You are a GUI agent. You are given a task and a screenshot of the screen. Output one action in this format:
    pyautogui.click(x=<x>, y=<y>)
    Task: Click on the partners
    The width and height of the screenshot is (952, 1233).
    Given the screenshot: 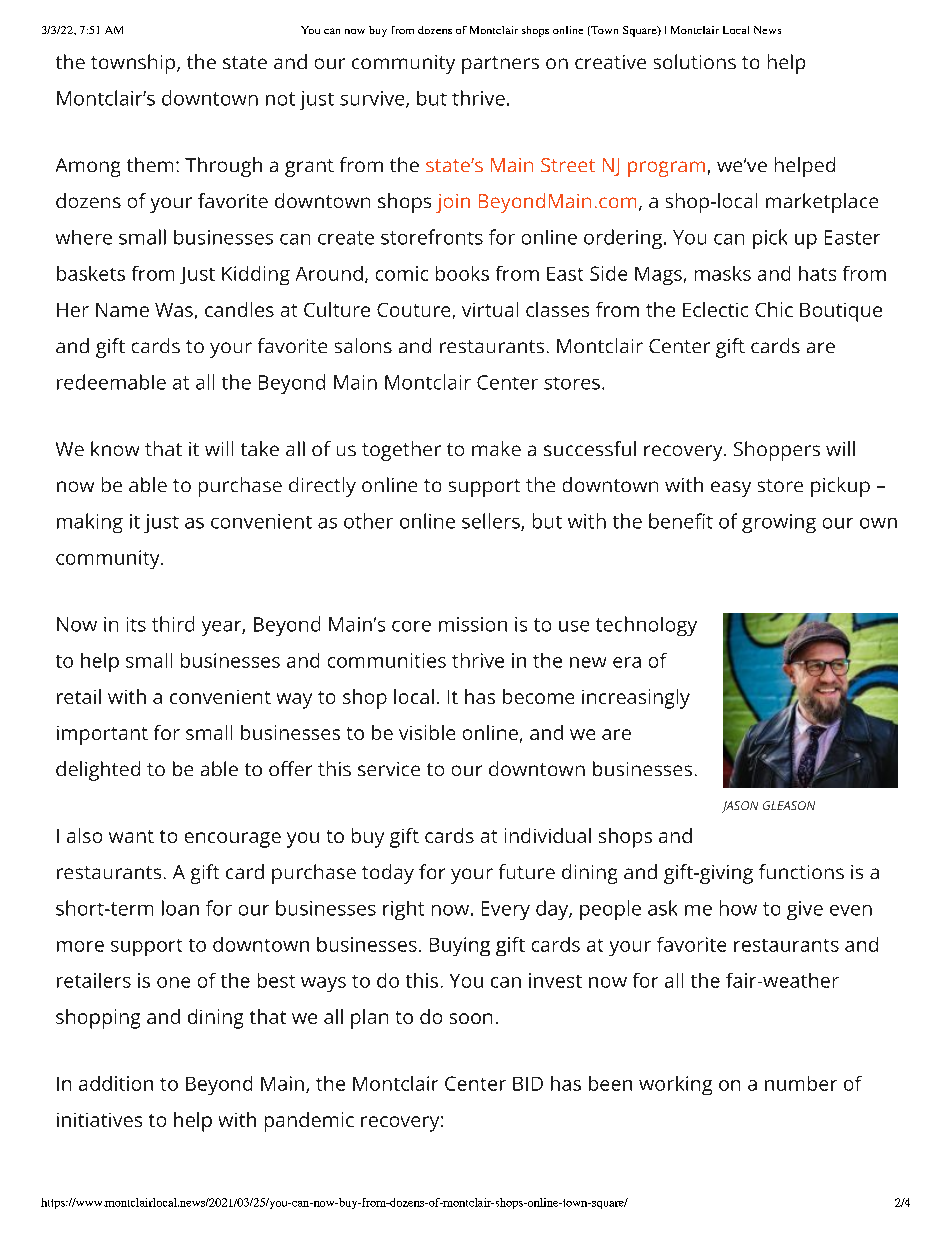 What is the action you would take?
    pyautogui.click(x=500, y=65)
